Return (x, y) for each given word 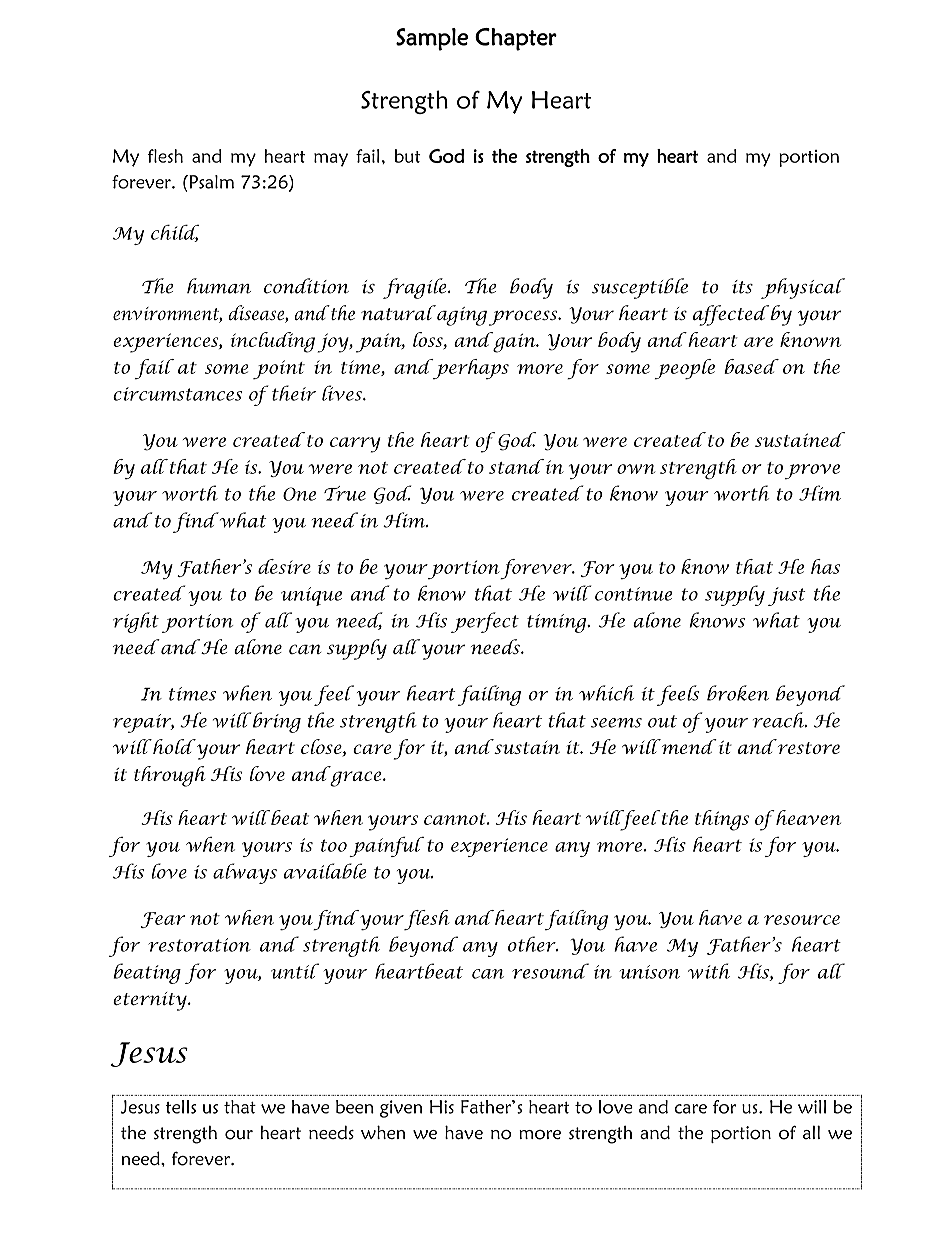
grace (357, 779)
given (401, 1109)
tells (181, 1107)
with (709, 971)
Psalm (210, 182)
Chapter (516, 39)
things (722, 820)
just (787, 596)
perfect (485, 622)
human (219, 286)
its (742, 287)
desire (284, 566)
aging (461, 315)
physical (803, 288)
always (245, 873)
